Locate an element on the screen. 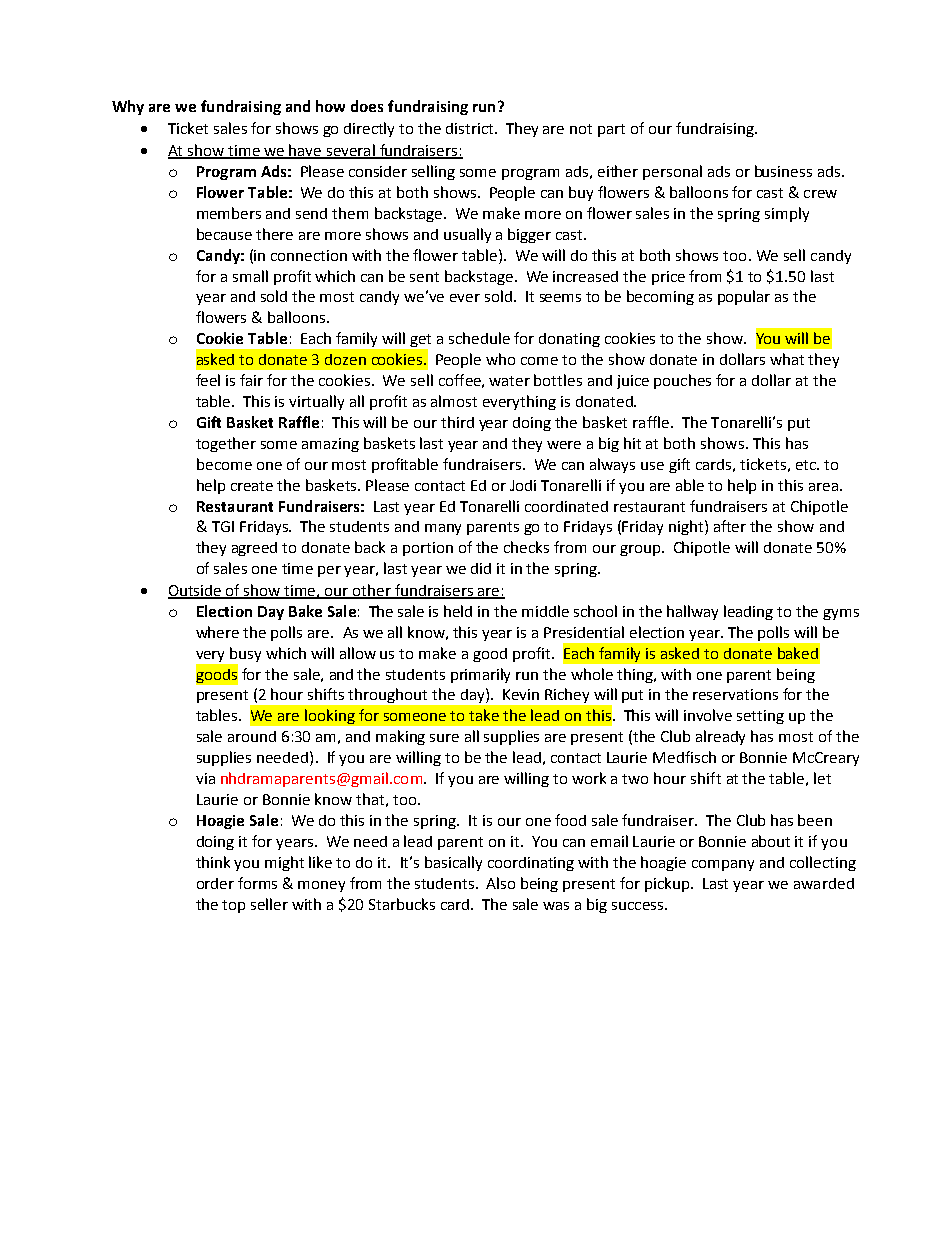 The height and width of the screenshot is (1233, 952). Outside is located at coordinates (196, 592).
